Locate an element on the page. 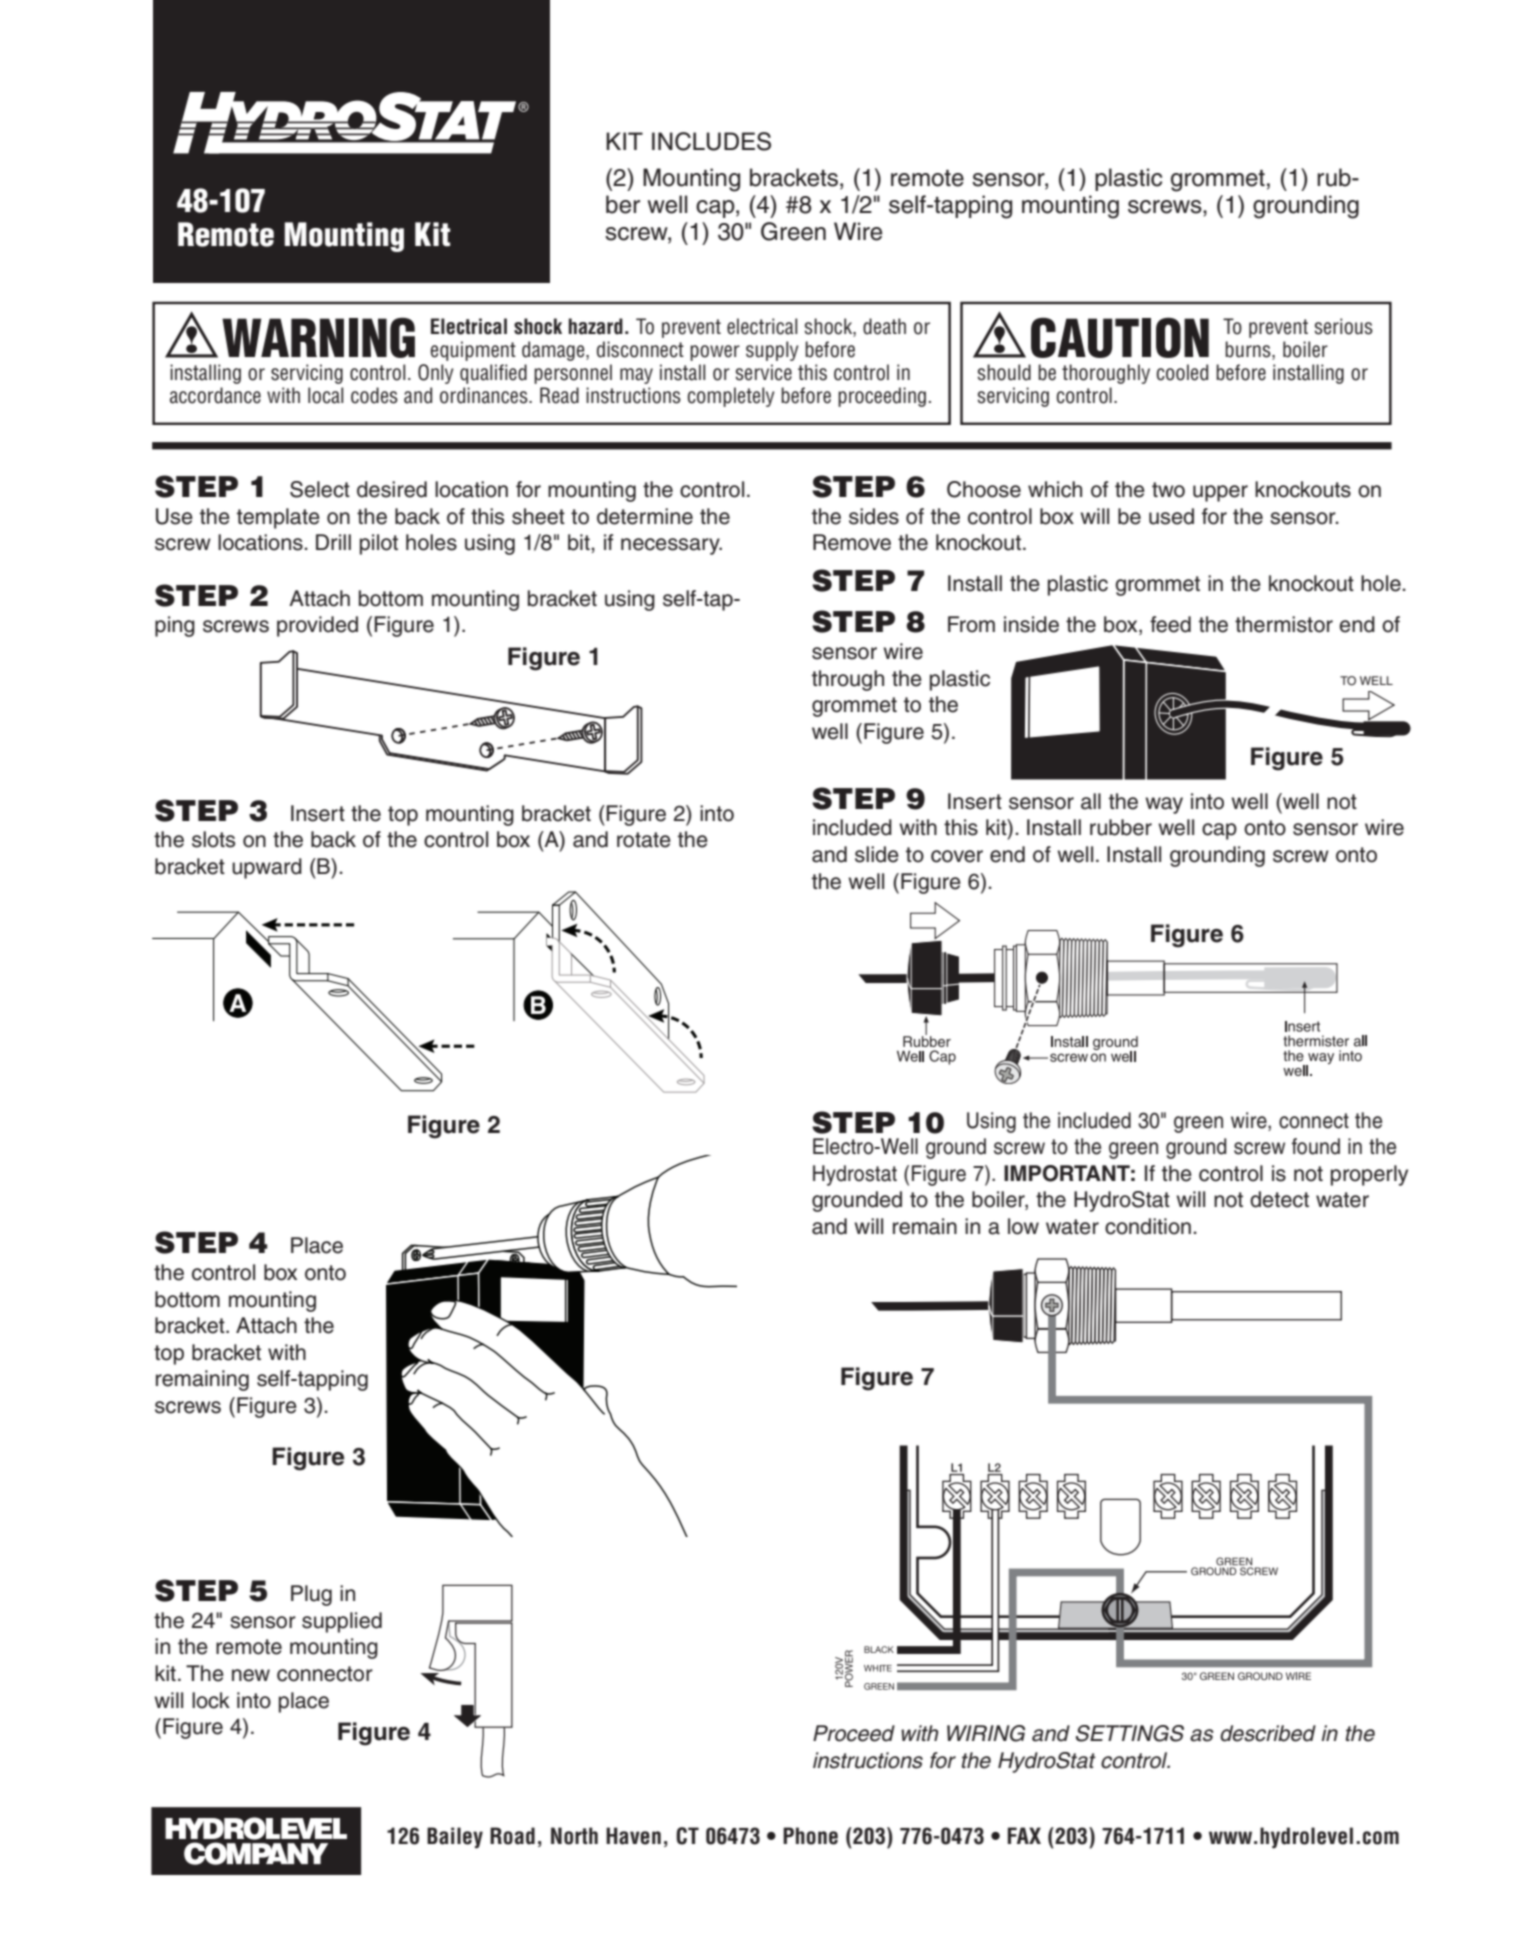 Image resolution: width=1522 pixels, height=1957 pixels. serious is located at coordinates (1344, 326).
